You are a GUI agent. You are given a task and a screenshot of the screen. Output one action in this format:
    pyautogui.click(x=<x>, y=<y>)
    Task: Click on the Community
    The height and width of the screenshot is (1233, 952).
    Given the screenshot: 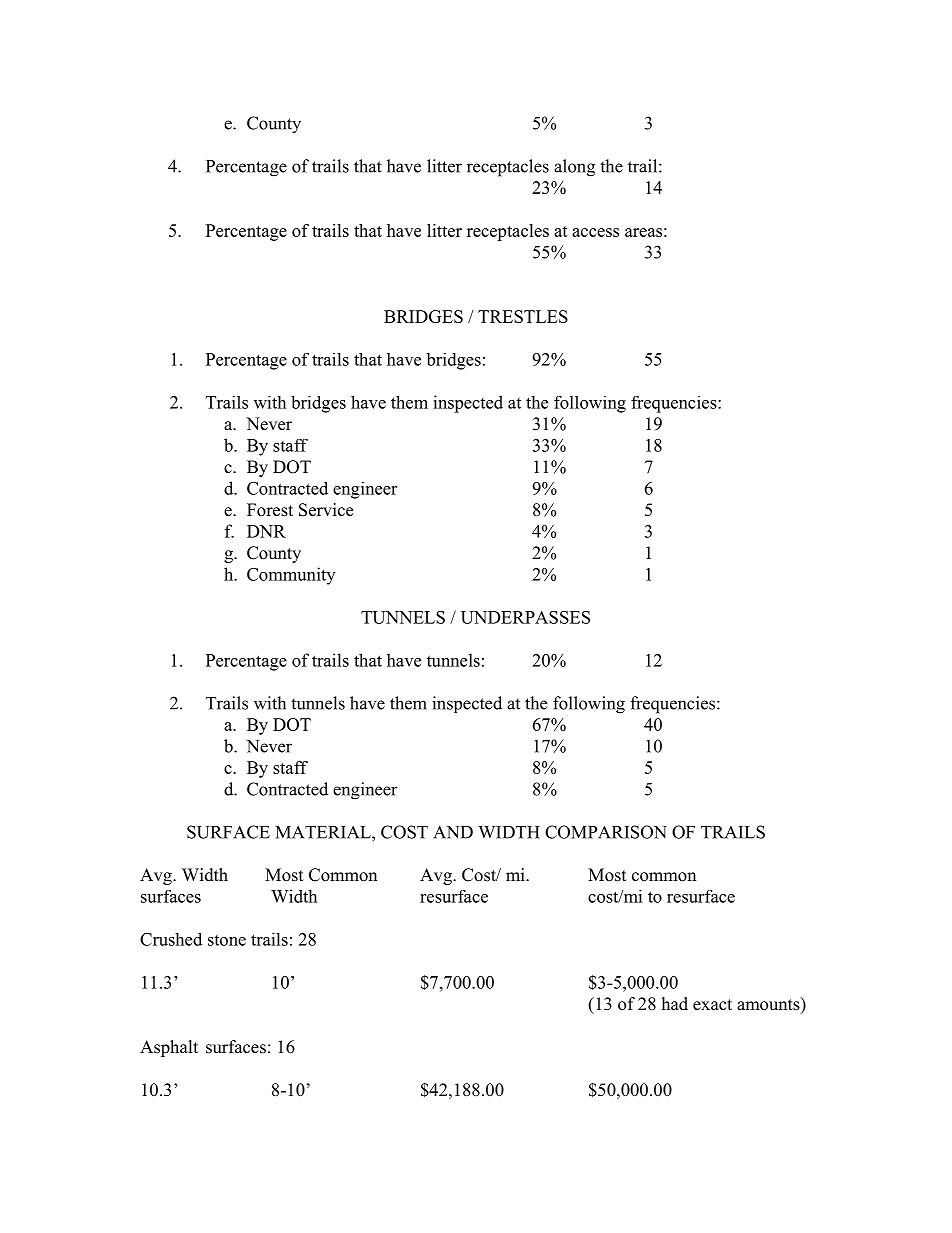 What is the action you would take?
    pyautogui.click(x=291, y=576)
